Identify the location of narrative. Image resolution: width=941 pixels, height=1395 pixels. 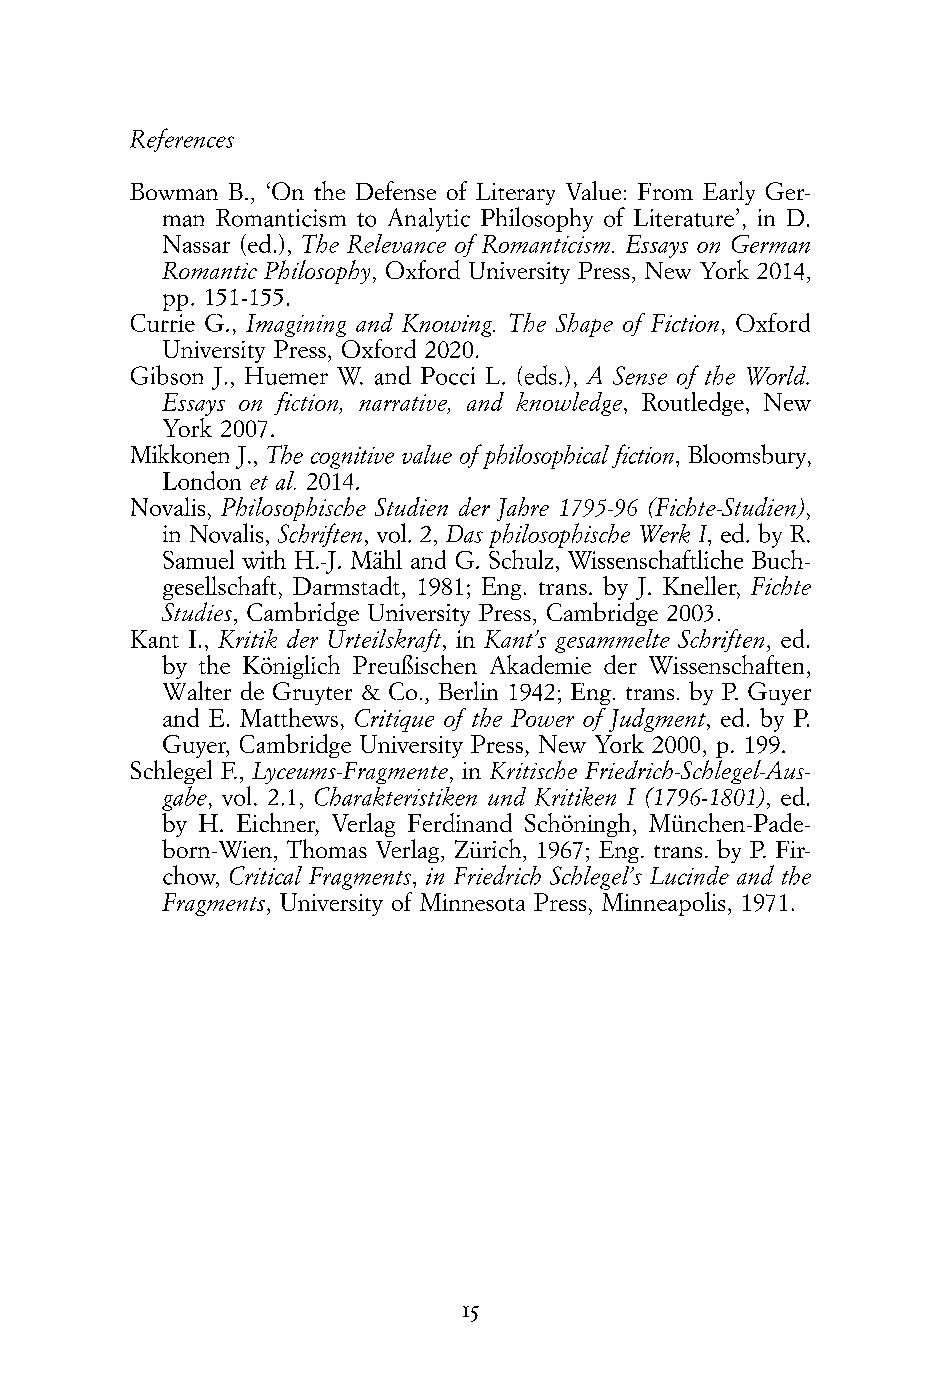
(404, 403).
